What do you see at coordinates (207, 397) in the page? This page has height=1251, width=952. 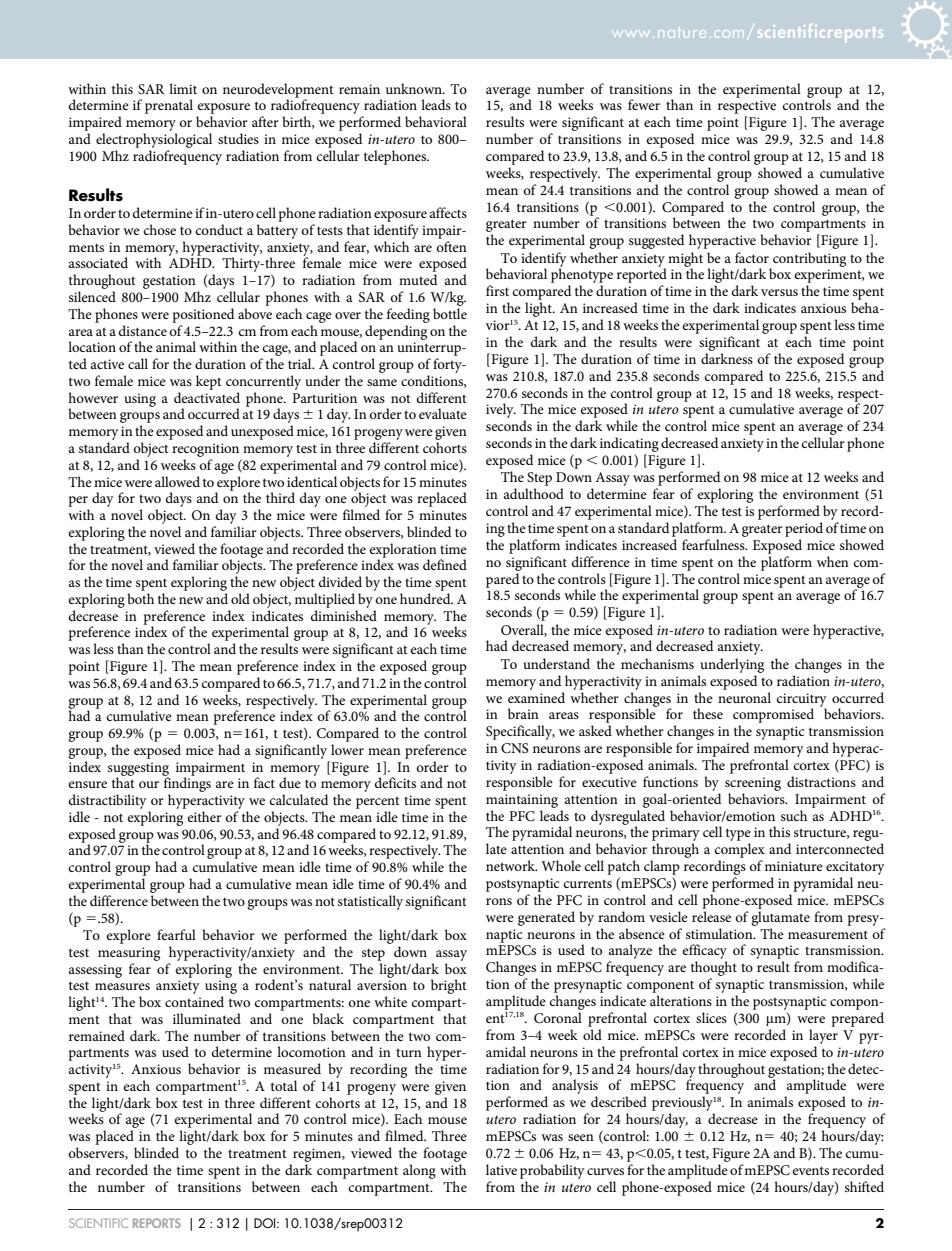 I see `deactivated` at bounding box center [207, 397].
